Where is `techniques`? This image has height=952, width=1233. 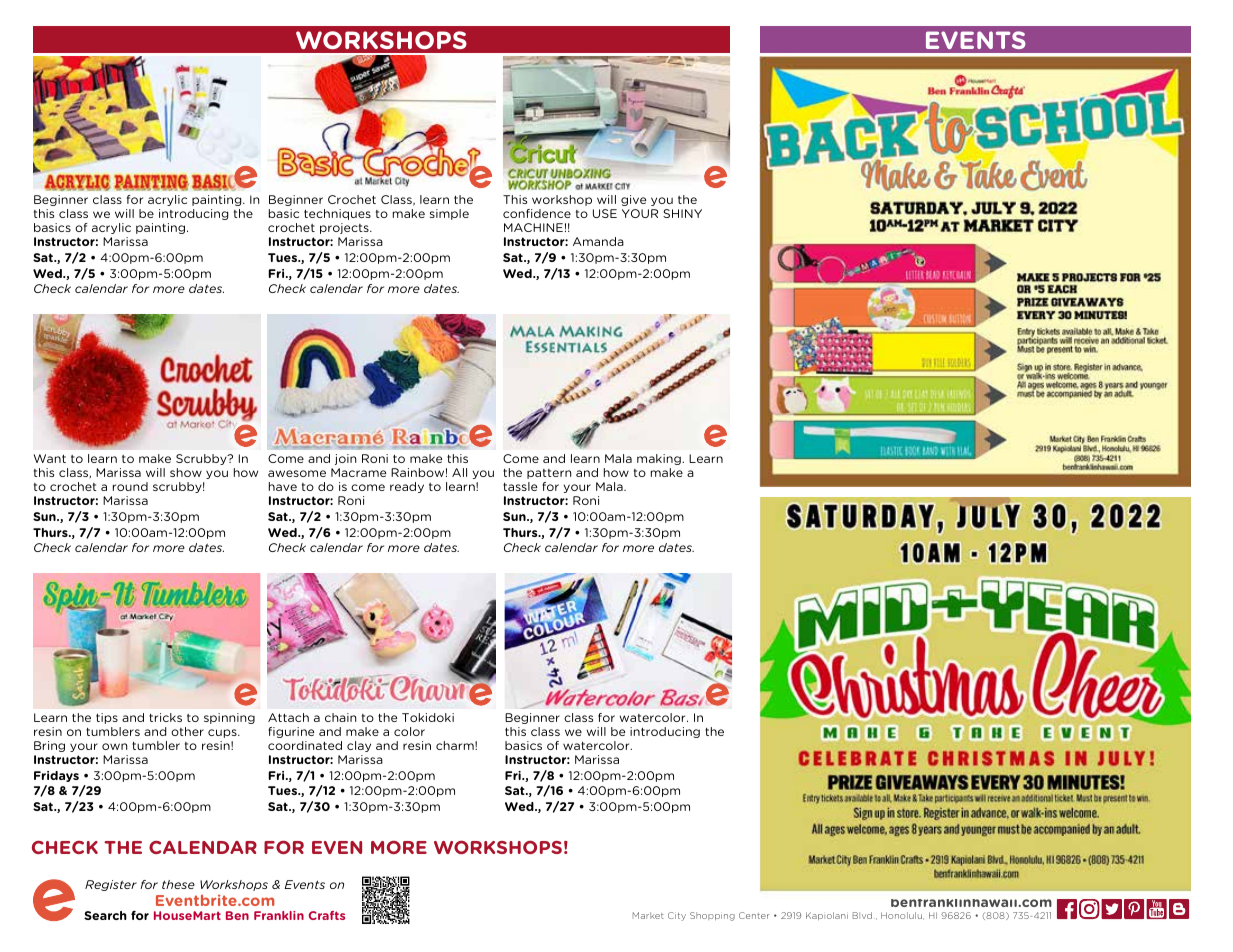
techniques is located at coordinates (337, 214).
